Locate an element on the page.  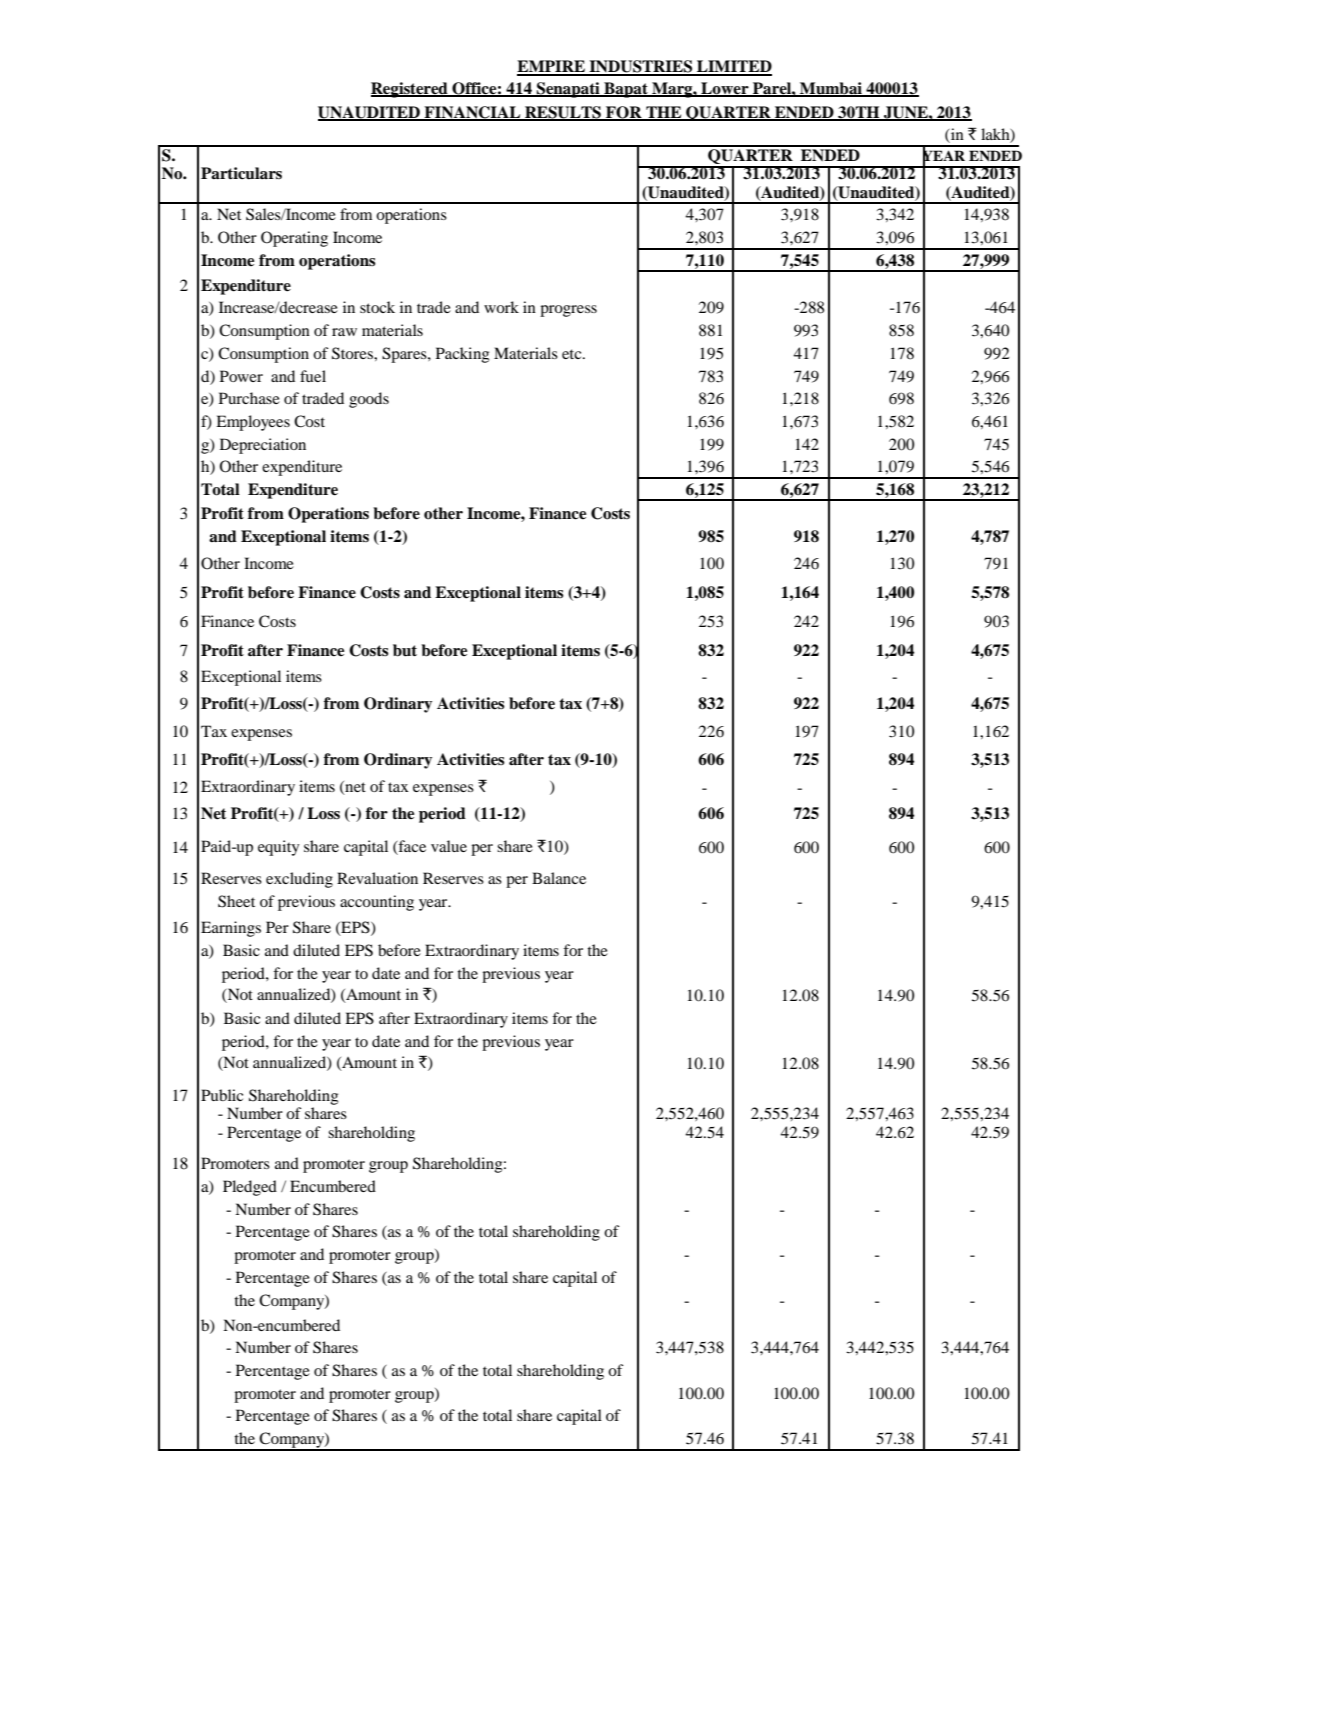
Lower is located at coordinates (725, 89).
